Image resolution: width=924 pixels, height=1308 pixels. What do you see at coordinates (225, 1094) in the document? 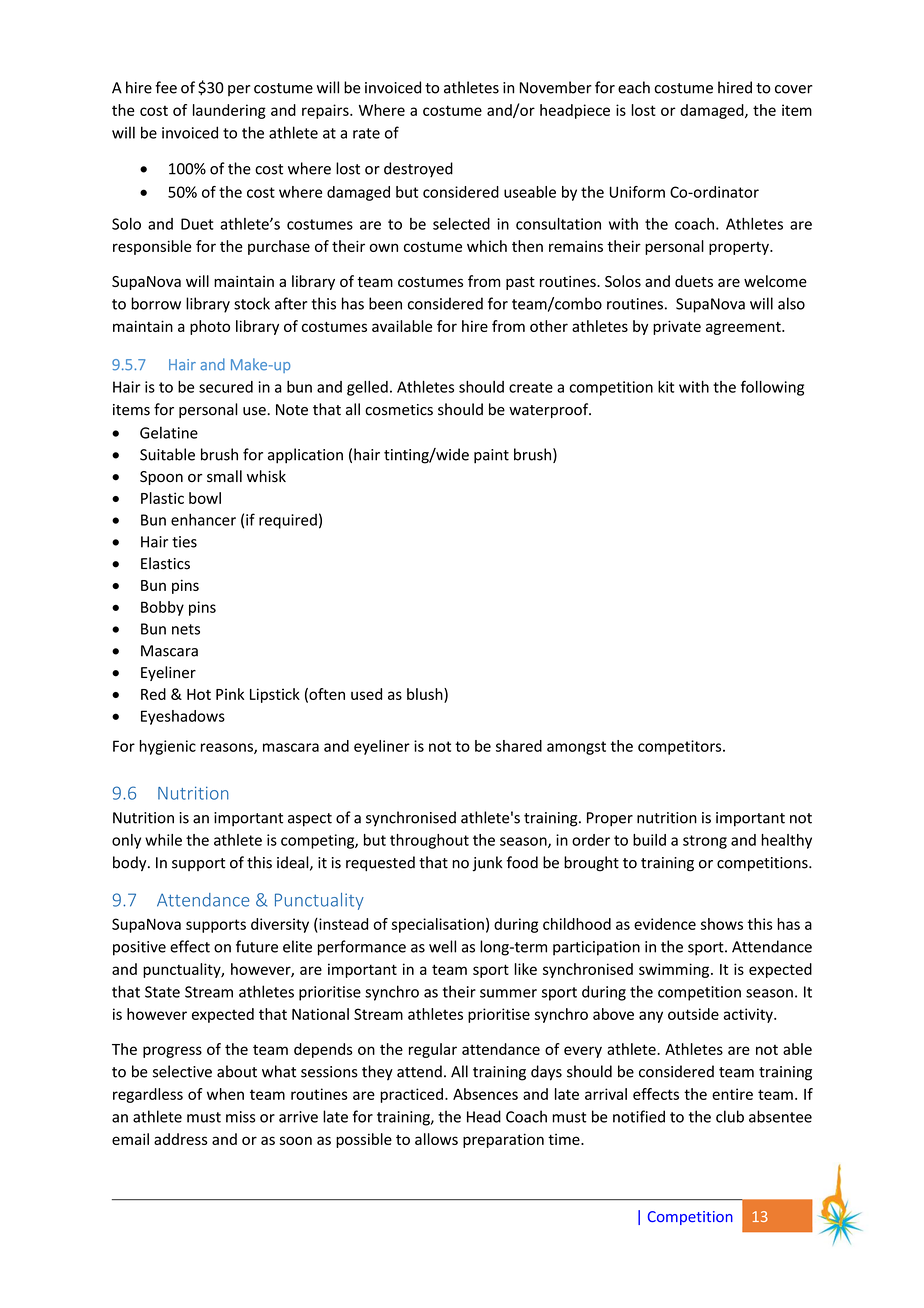
I see `when` at bounding box center [225, 1094].
